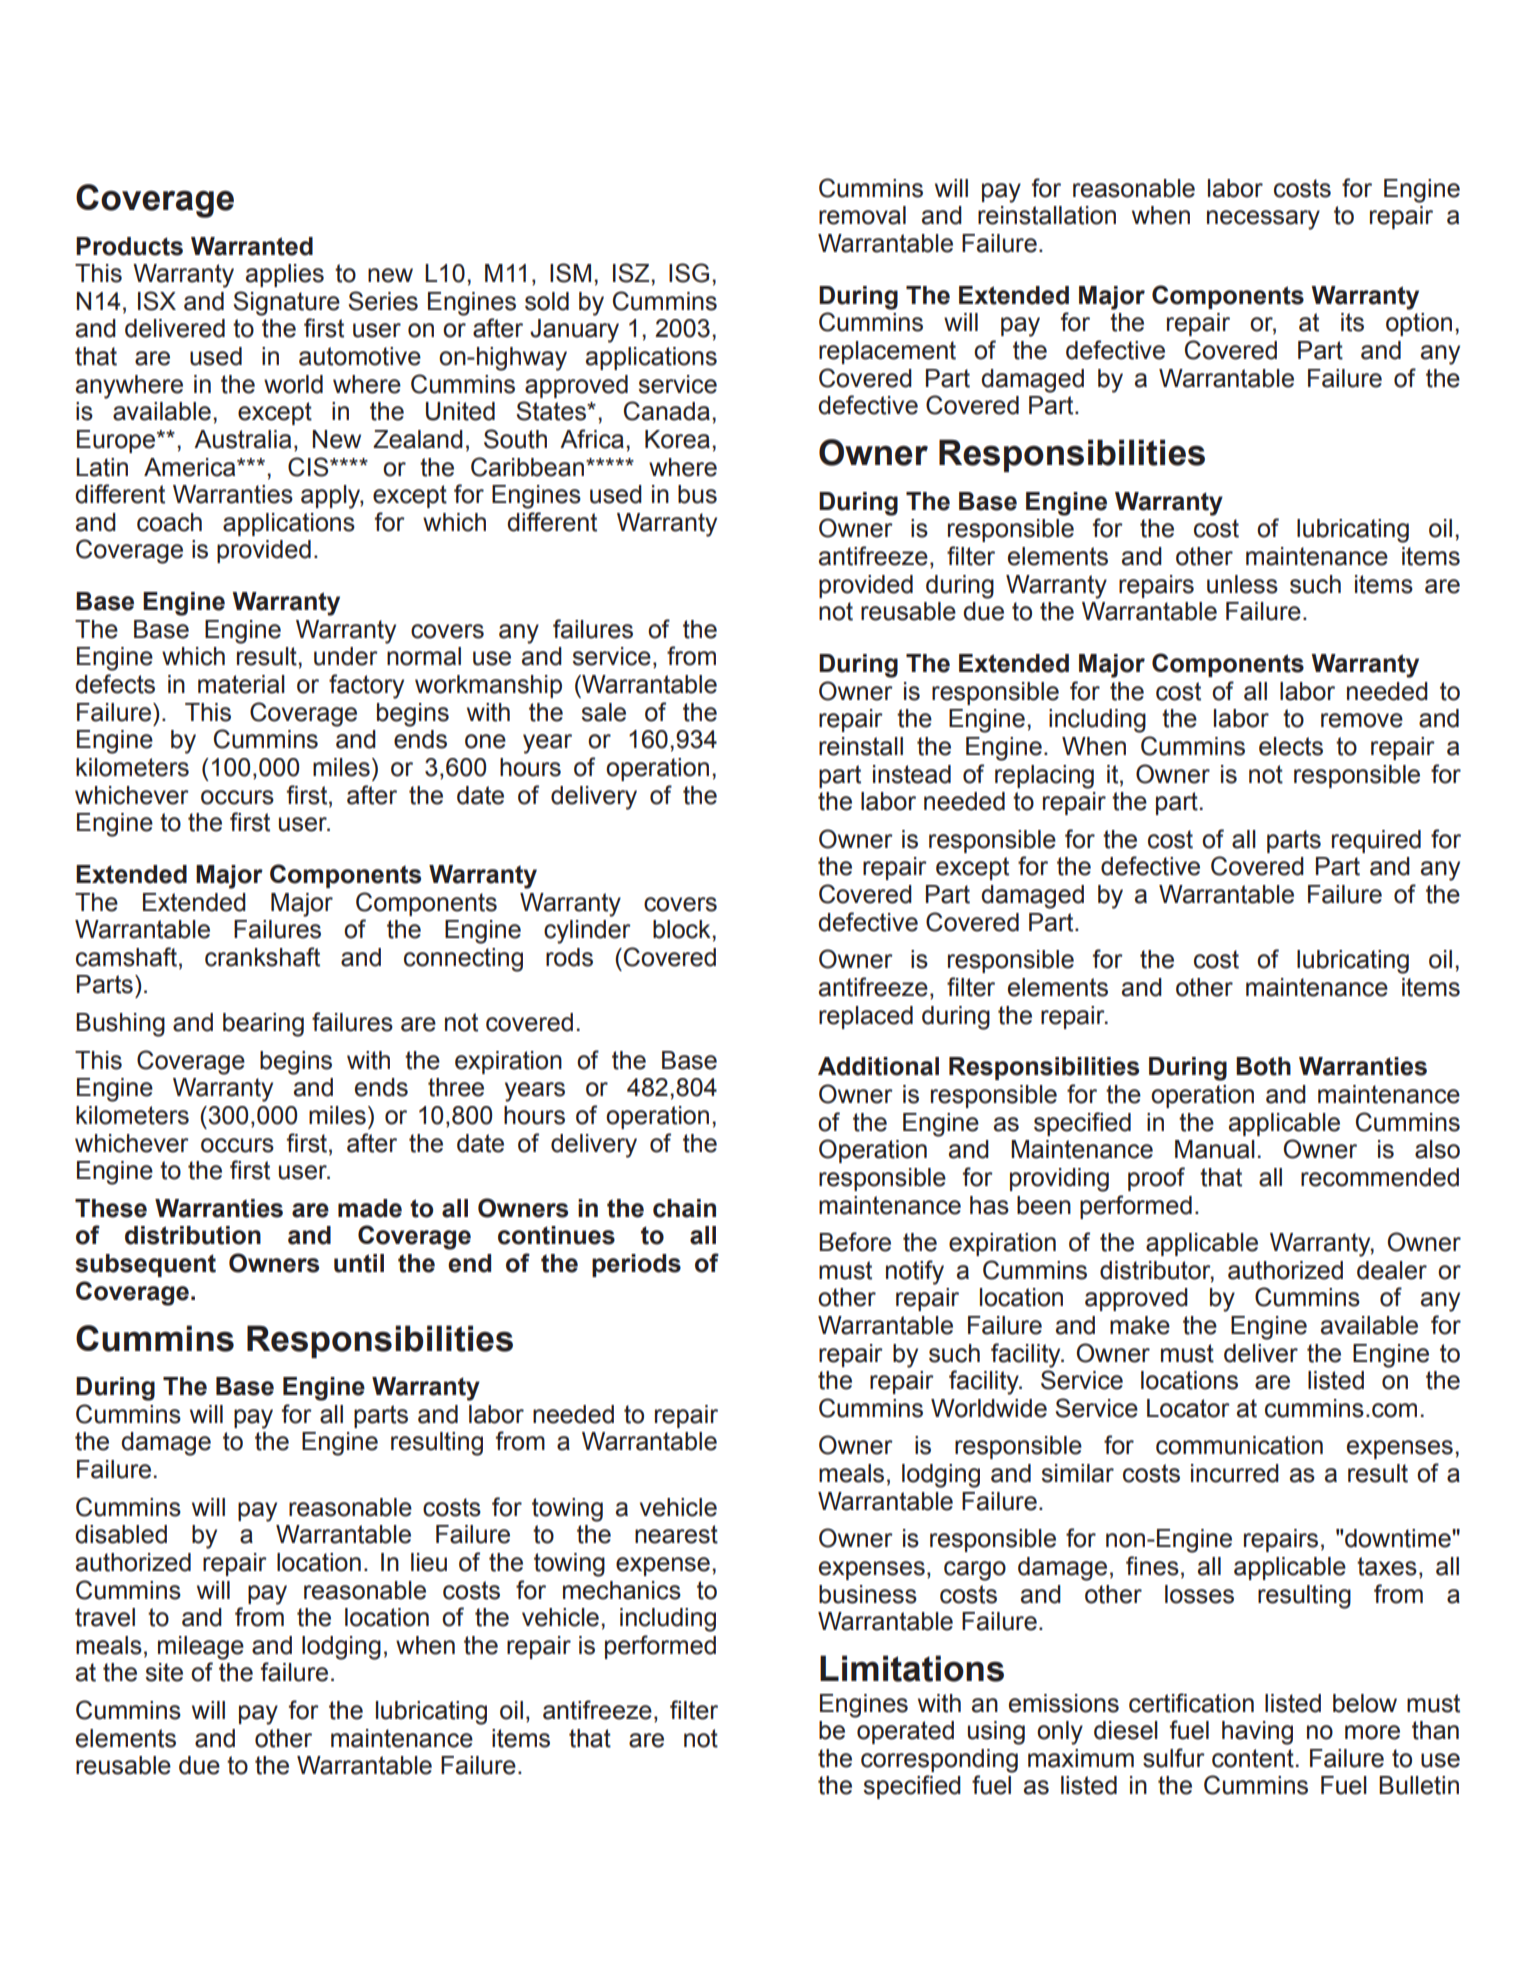 Image resolution: width=1536 pixels, height=1988 pixels. What do you see at coordinates (1392, 1270) in the image?
I see `dealer` at bounding box center [1392, 1270].
